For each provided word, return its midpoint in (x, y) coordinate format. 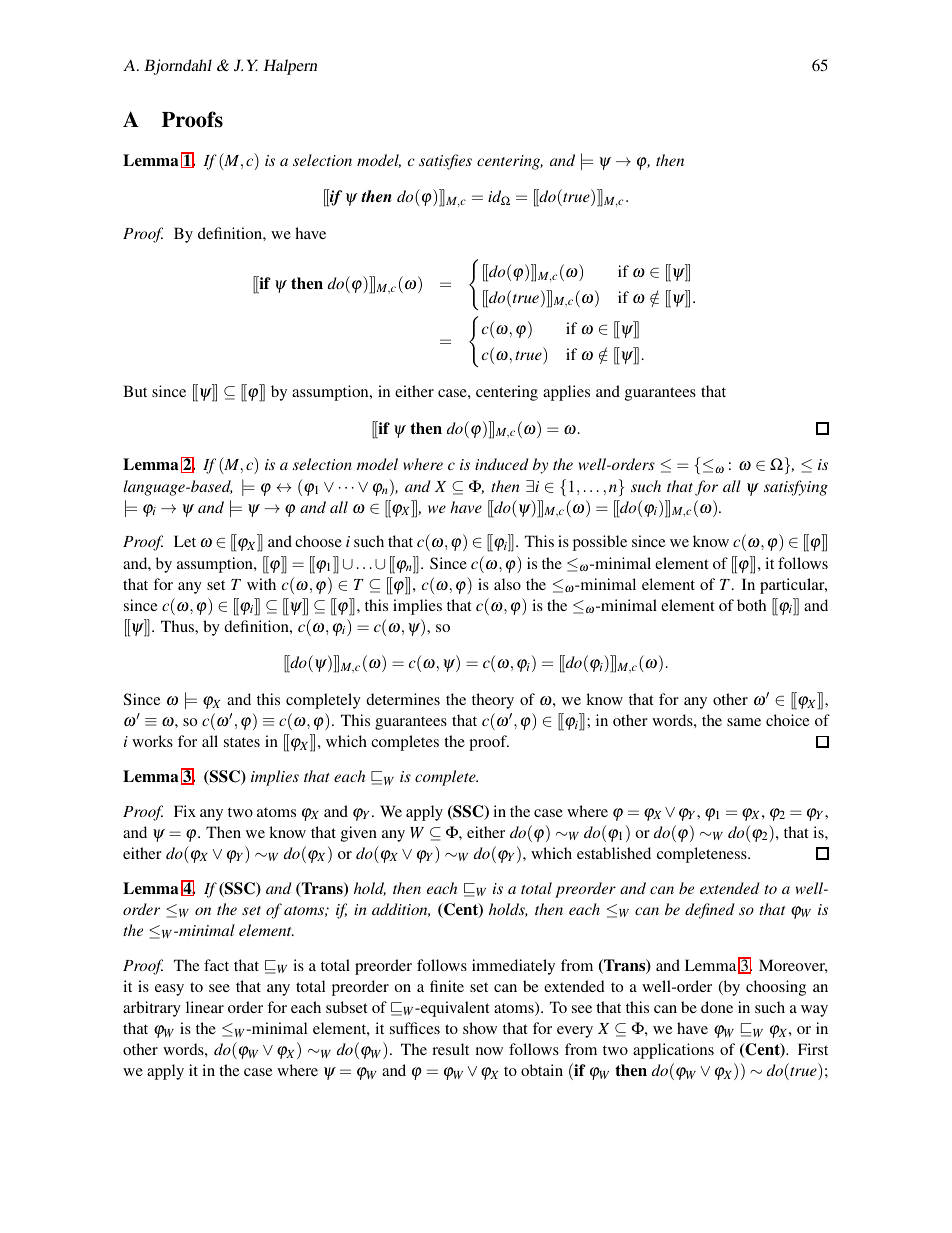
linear (205, 1007)
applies (566, 393)
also (507, 584)
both (751, 605)
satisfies (445, 162)
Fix (185, 811)
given (359, 834)
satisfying (796, 488)
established (614, 853)
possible (600, 543)
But (135, 391)
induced (502, 464)
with (261, 584)
